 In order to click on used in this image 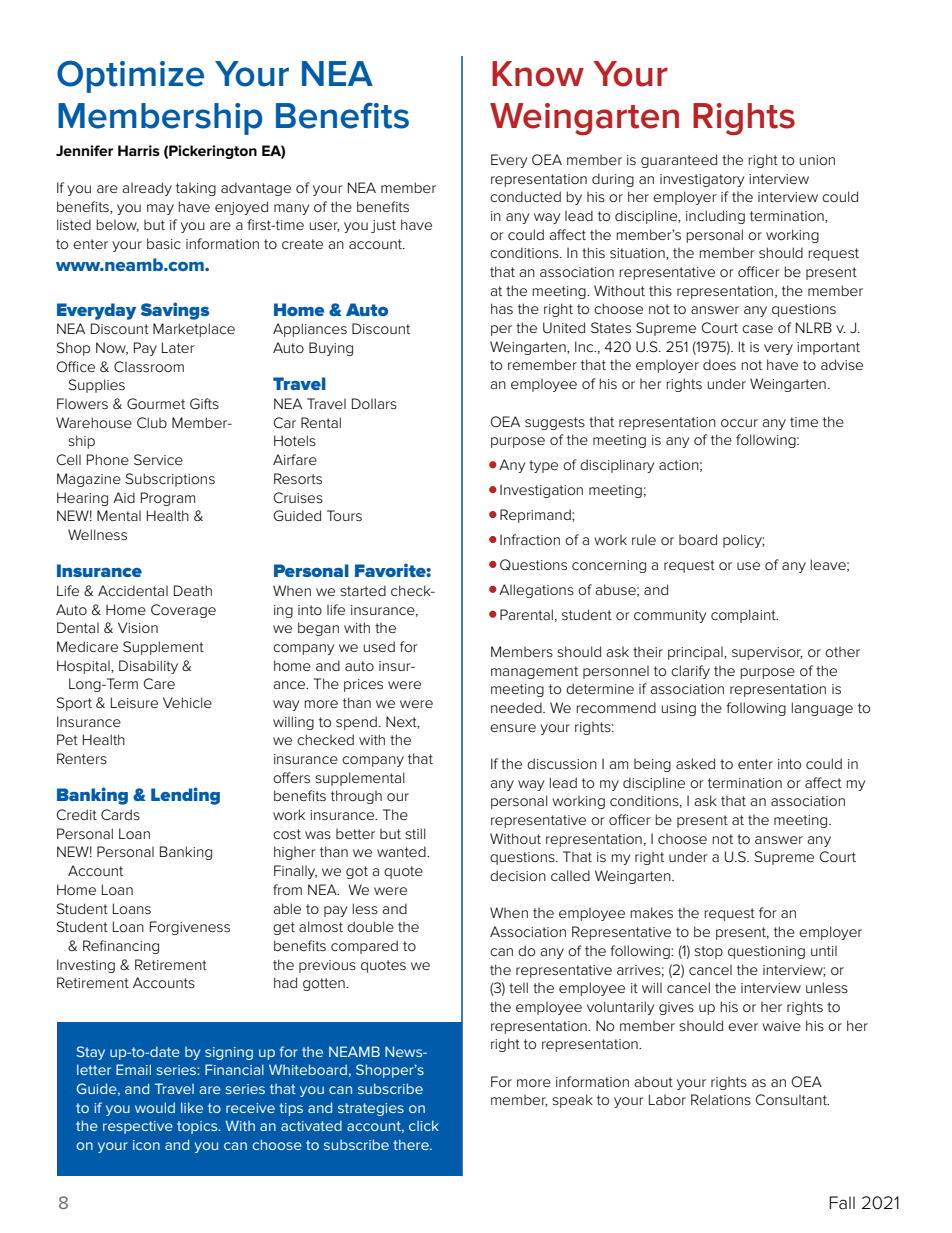, I will do `click(379, 646)`.
